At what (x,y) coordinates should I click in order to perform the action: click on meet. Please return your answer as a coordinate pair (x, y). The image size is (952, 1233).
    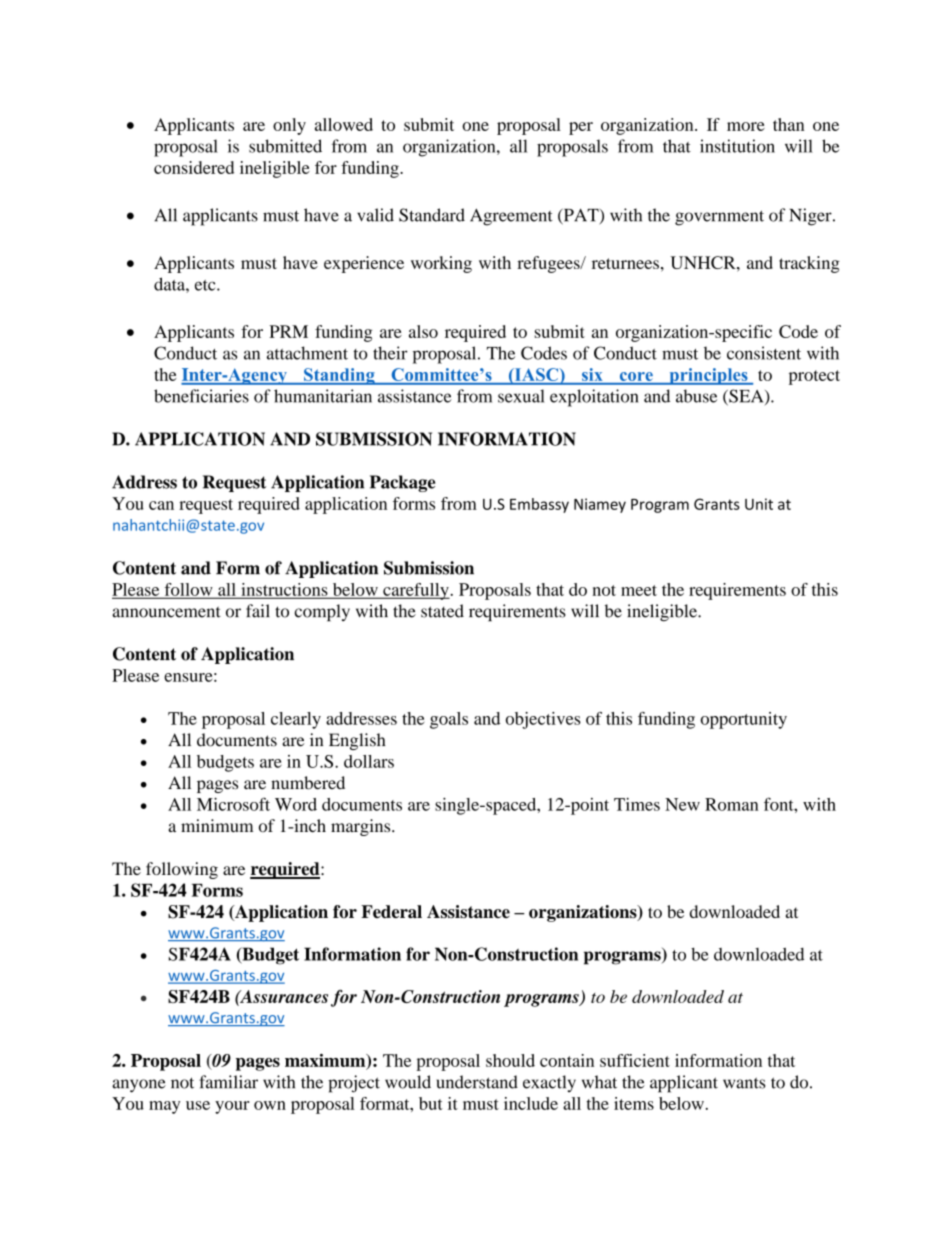
    Looking at the image, I should click on (639, 590).
